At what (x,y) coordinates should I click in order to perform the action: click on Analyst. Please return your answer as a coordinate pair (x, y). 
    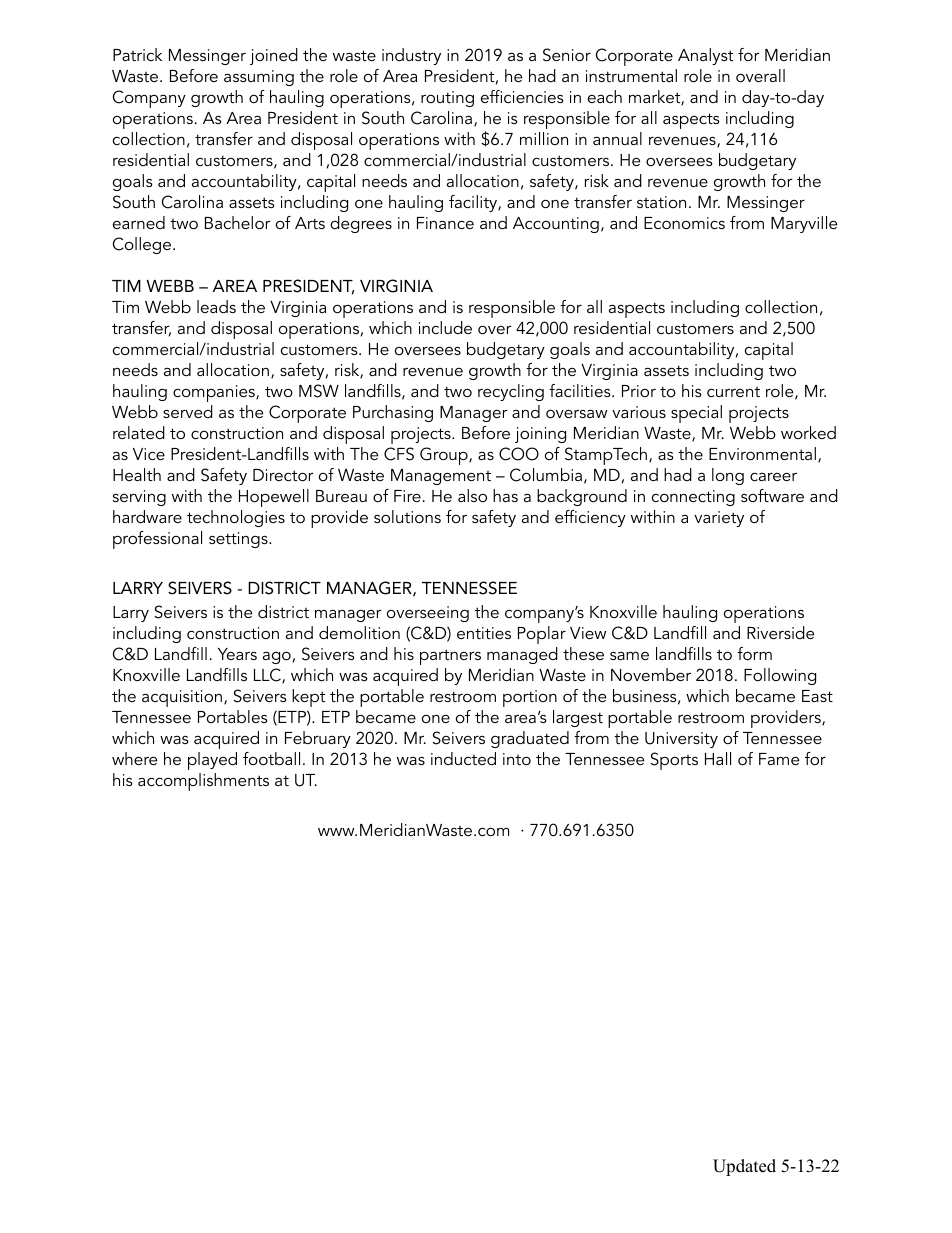
    Looking at the image, I should click on (705, 56).
